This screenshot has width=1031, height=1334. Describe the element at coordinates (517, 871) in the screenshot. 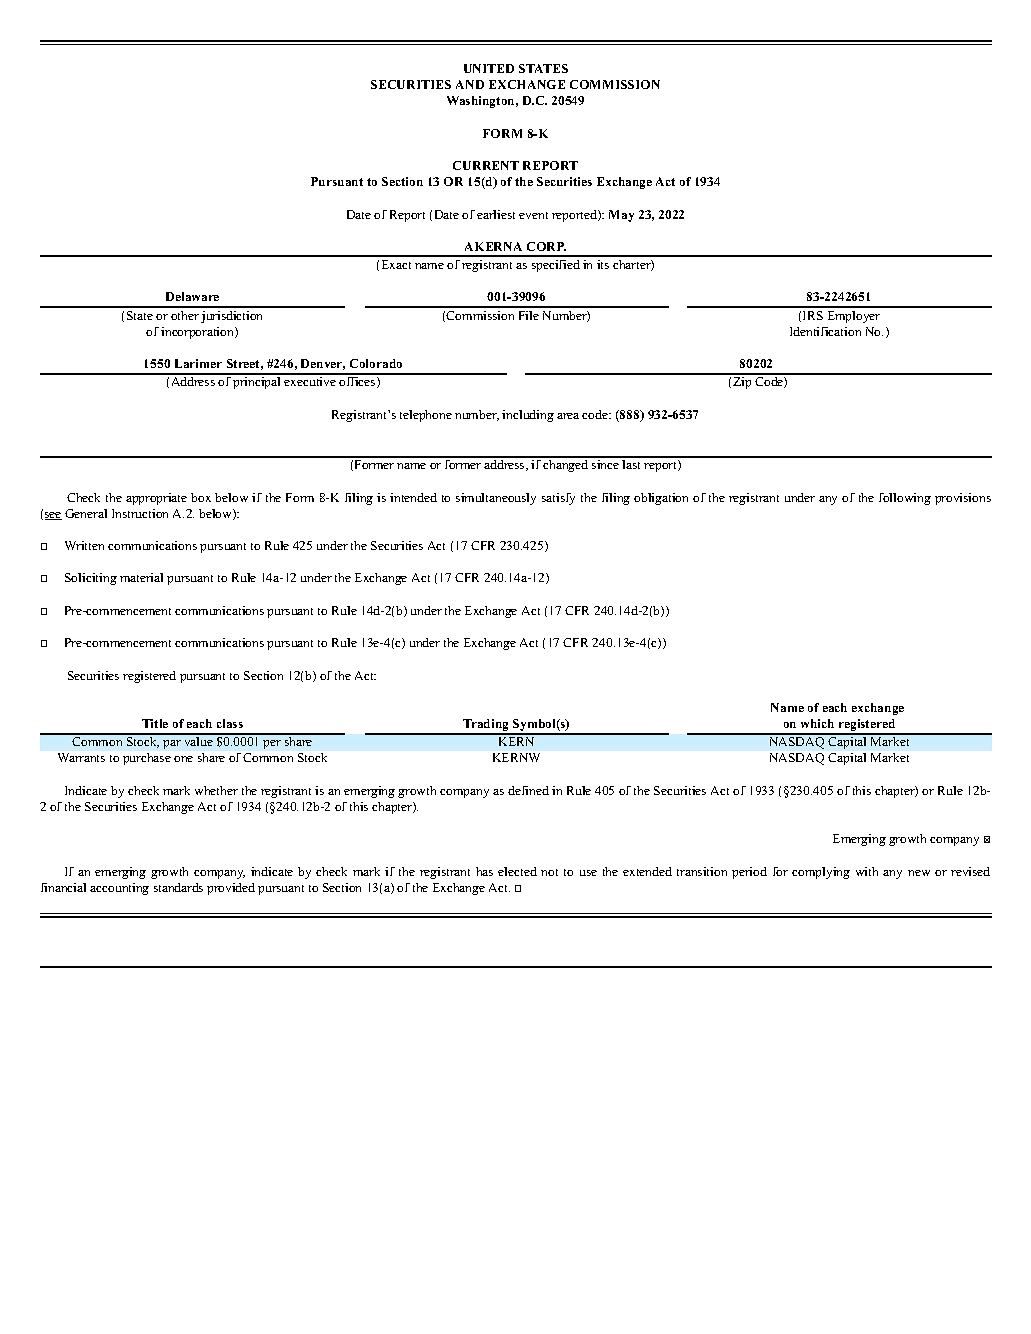

I see `elected` at that location.
